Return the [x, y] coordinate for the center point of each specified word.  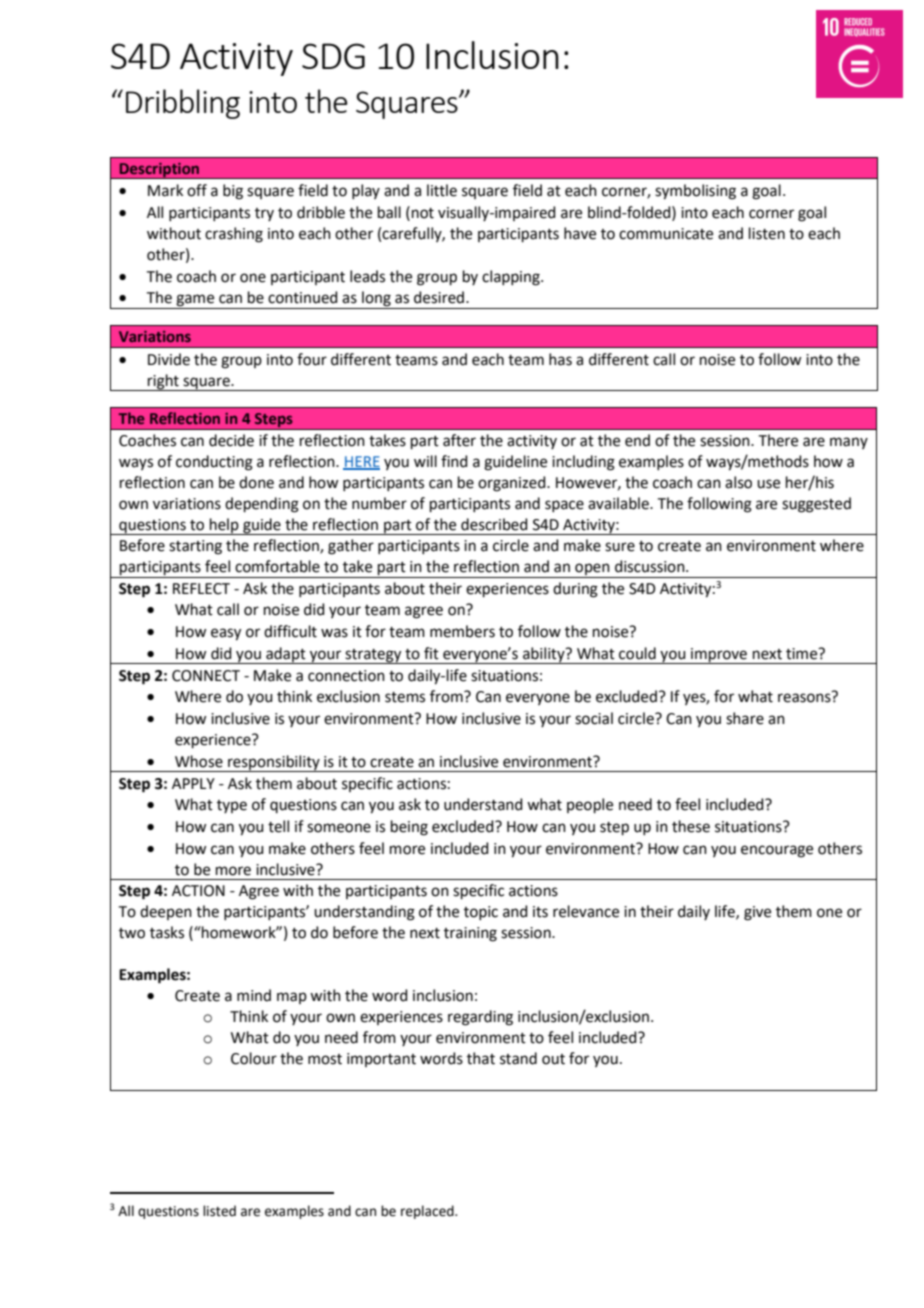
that [481, 1058]
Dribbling [183, 104]
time [803, 654]
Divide [169, 359]
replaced [428, 1212]
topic [481, 913]
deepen [166, 912]
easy [226, 634]
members [462, 631]
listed [219, 1211]
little [442, 190]
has [560, 359]
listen [767, 233]
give [757, 913]
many [849, 443]
